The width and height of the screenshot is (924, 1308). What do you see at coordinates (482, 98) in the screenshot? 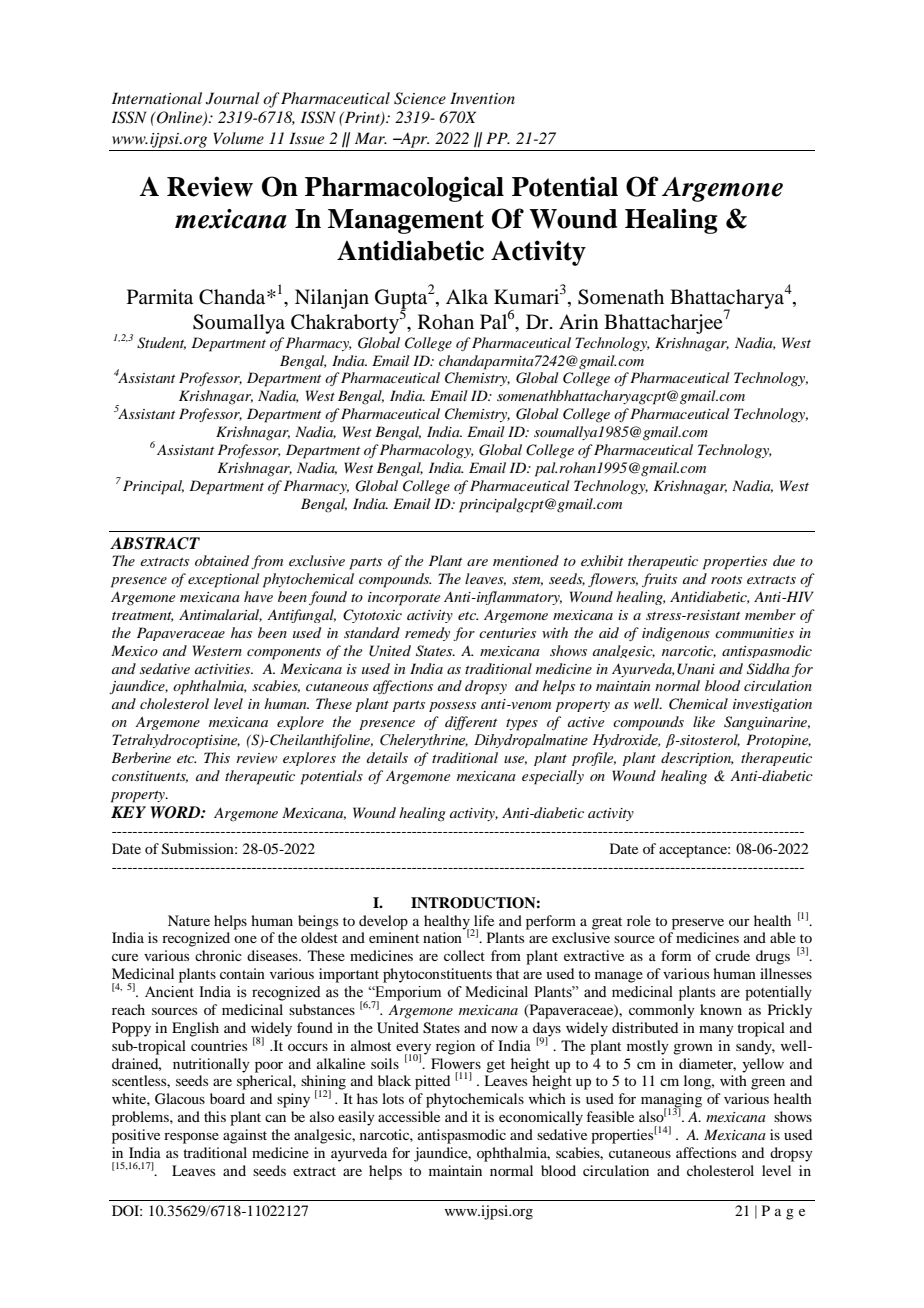
I see `Invention` at bounding box center [482, 98].
